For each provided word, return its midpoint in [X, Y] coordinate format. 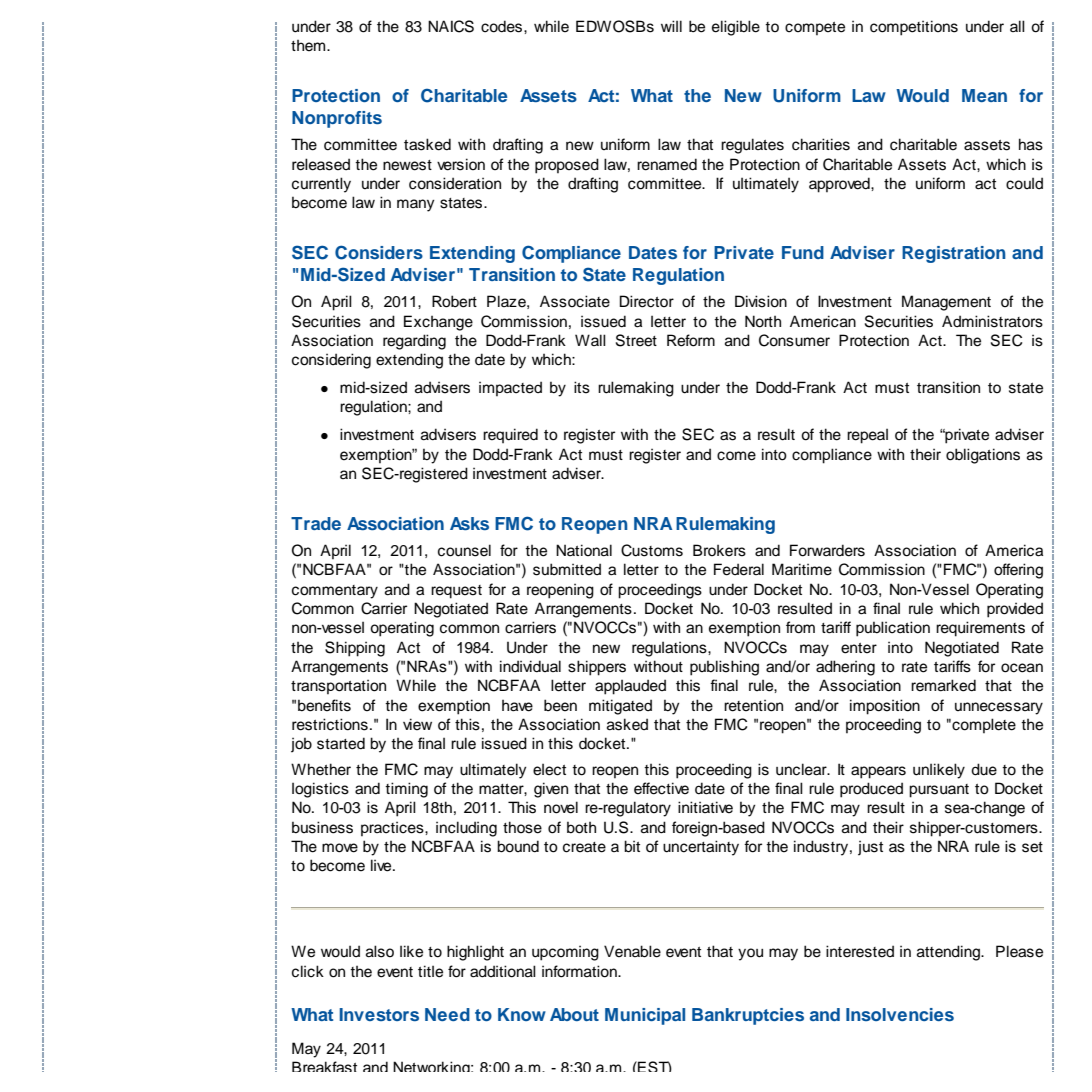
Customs [652, 550]
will [671, 26]
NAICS [451, 26]
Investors [379, 1014]
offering [1018, 571]
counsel [464, 550]
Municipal [645, 1016]
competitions [914, 28]
